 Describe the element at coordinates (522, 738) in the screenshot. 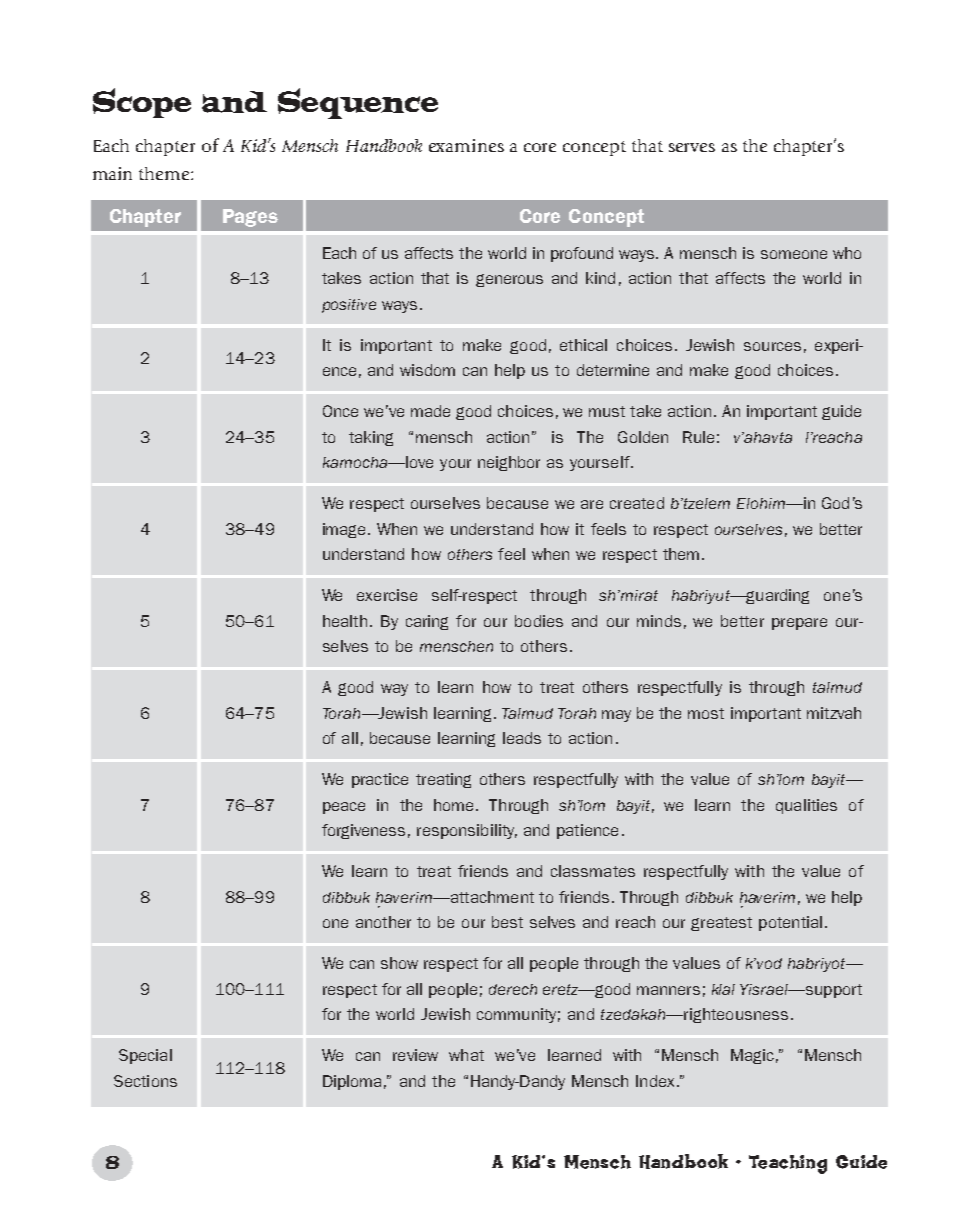

I see `leads` at that location.
